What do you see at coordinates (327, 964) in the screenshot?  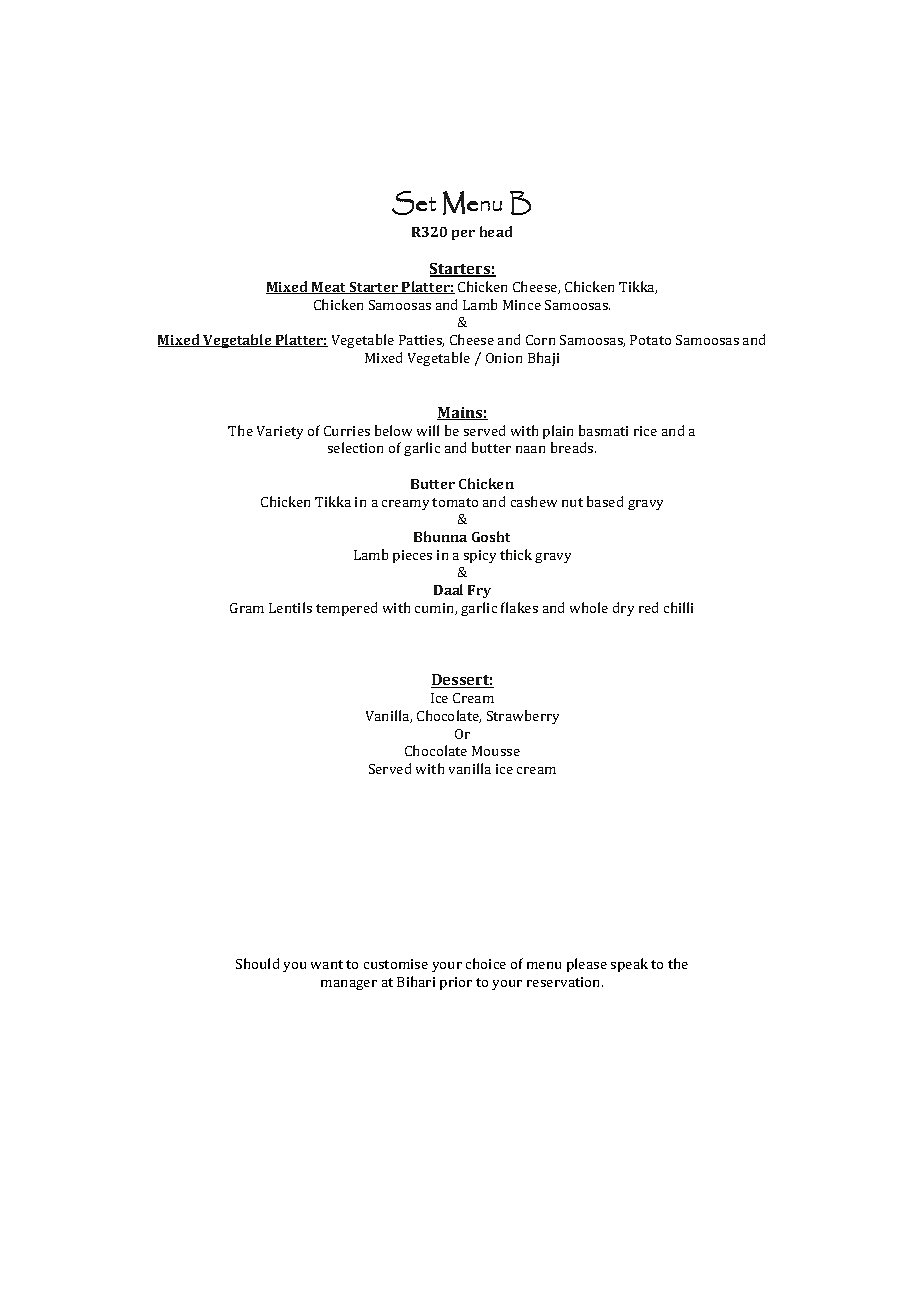 I see `want` at bounding box center [327, 964].
